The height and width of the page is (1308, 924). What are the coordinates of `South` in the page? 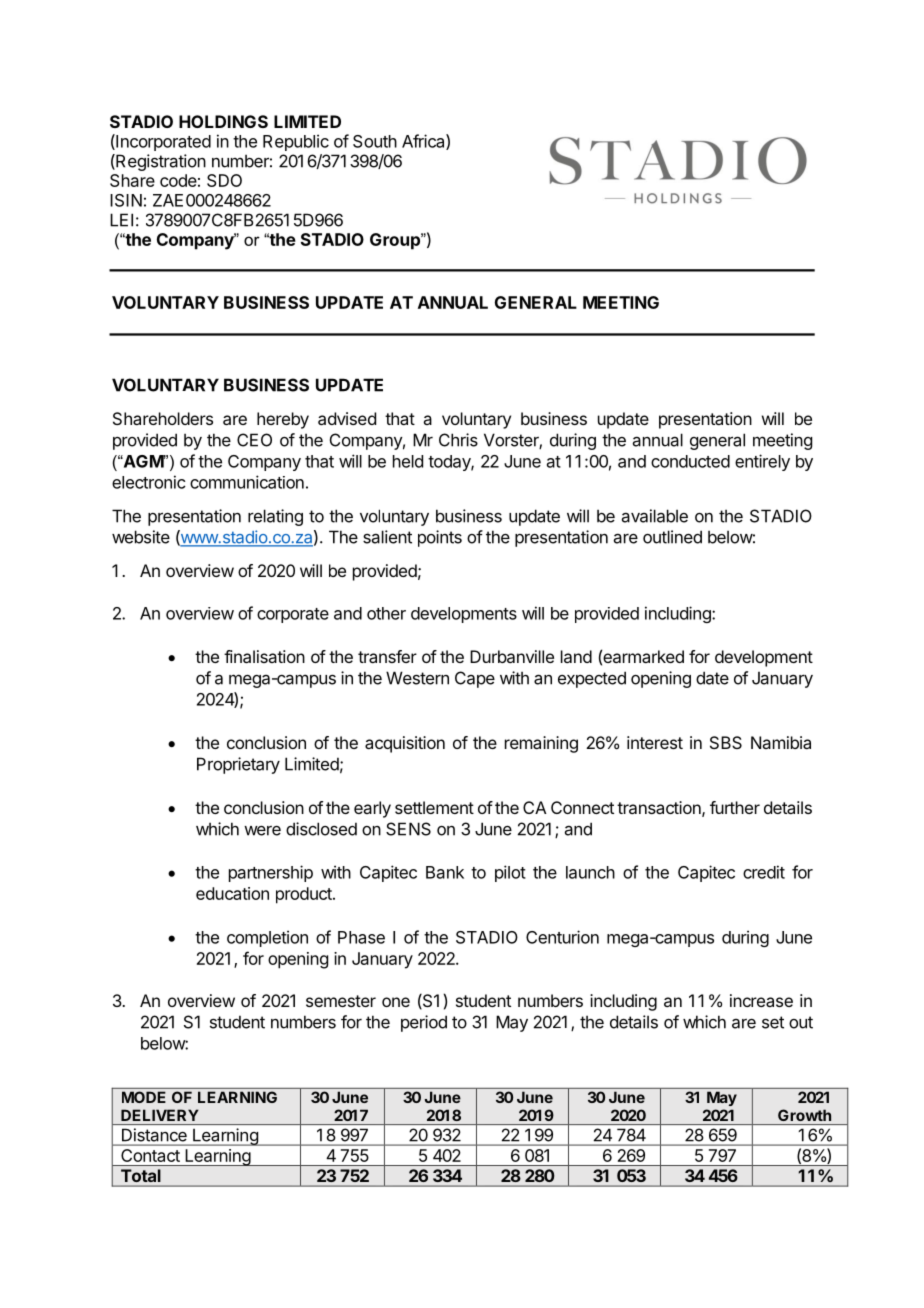 It's located at (375, 141).
